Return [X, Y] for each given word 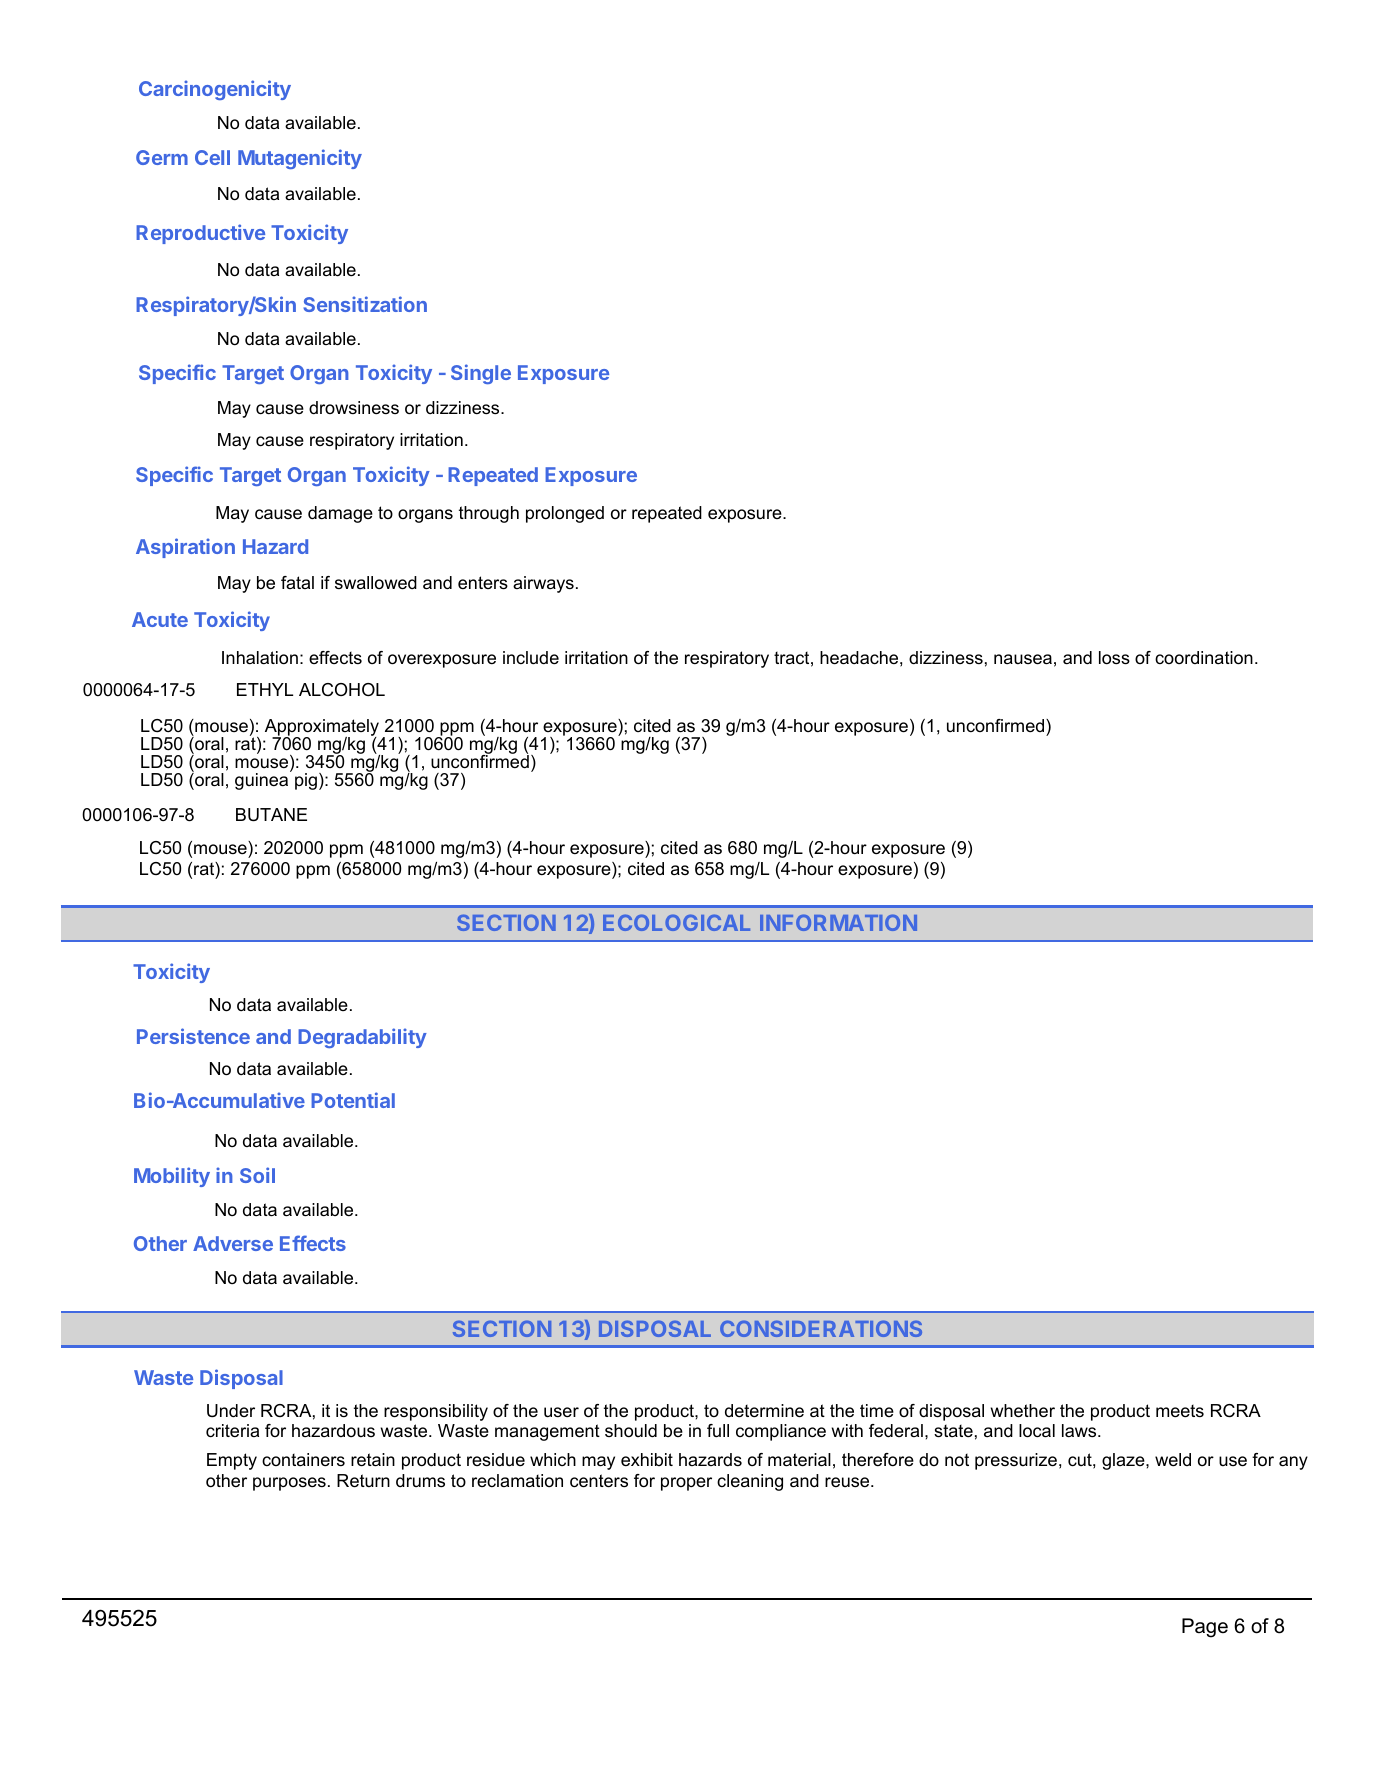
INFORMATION [838, 922]
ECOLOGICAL [676, 922]
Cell [212, 157]
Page [1205, 1628]
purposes [289, 1484]
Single [481, 374]
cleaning [750, 1482]
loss [1114, 658]
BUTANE [271, 815]
